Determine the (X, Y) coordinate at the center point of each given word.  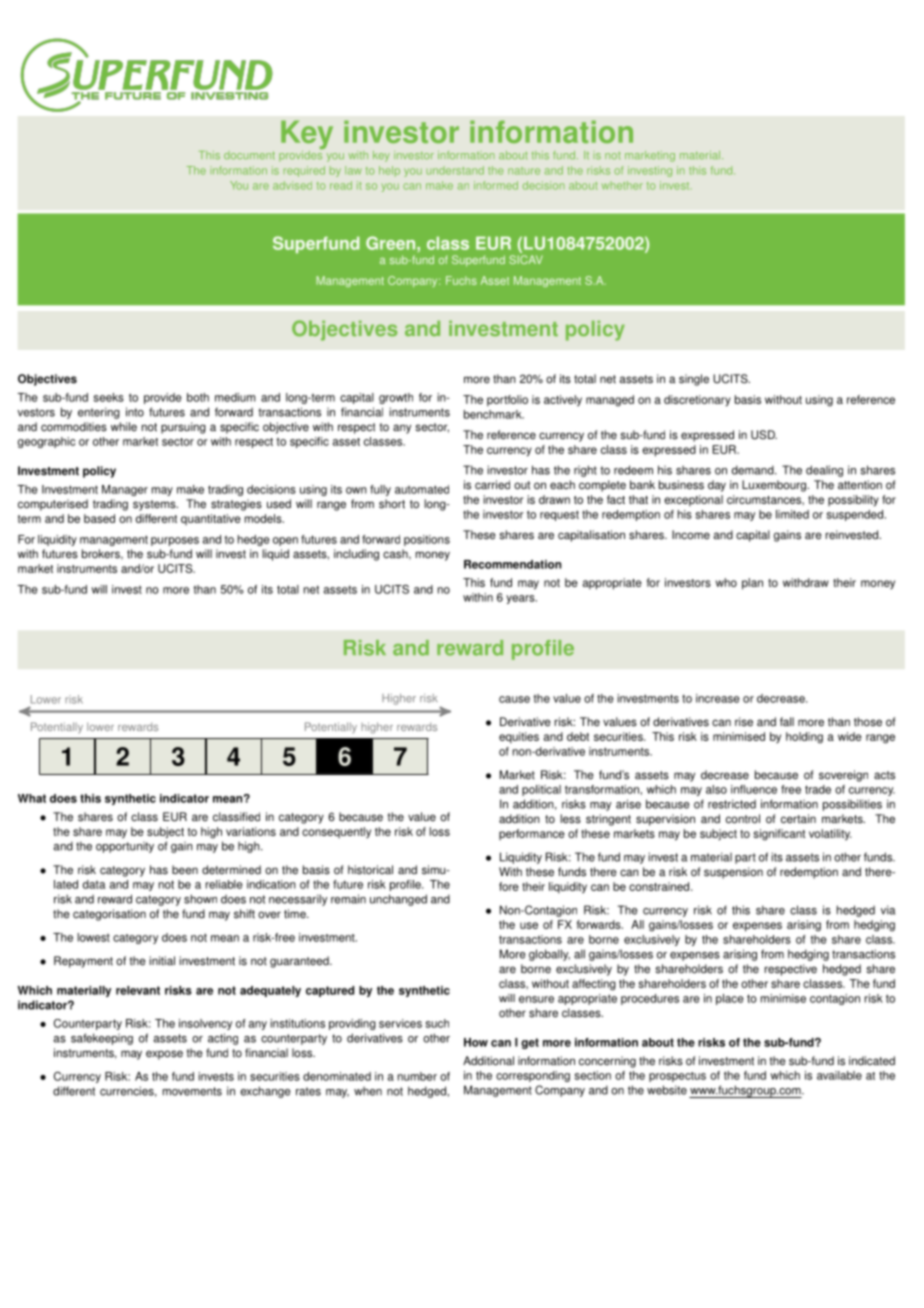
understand (455, 170)
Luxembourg (775, 486)
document (249, 155)
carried (492, 485)
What (32, 798)
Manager (125, 490)
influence (754, 789)
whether (622, 185)
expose (164, 1055)
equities (519, 738)
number (417, 1076)
